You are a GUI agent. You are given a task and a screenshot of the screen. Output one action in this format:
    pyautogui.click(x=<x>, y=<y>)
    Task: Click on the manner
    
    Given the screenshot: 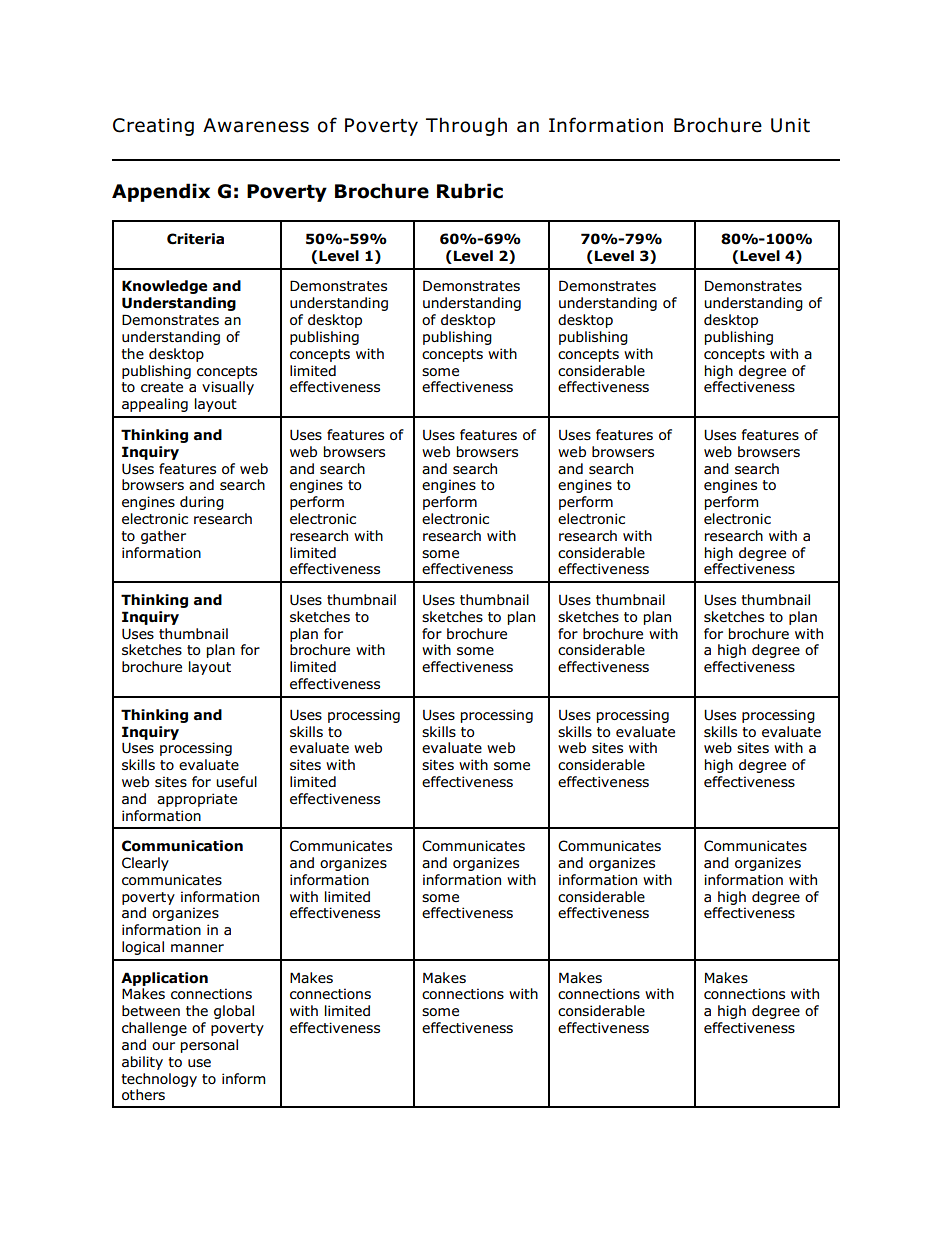 What is the action you would take?
    pyautogui.click(x=197, y=948)
